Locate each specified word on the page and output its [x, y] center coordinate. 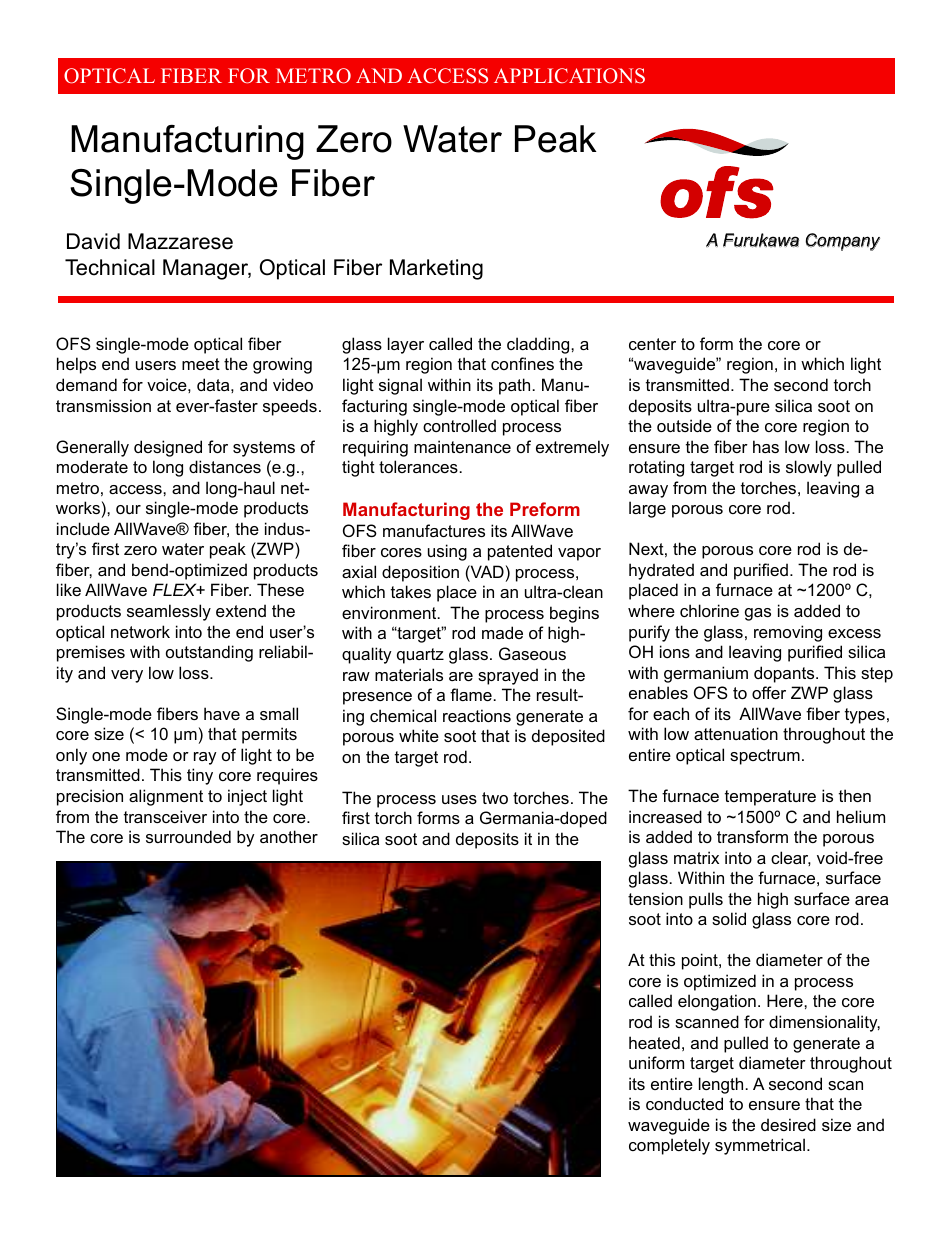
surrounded [188, 836]
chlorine [709, 610]
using [447, 552]
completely [669, 1146]
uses [459, 799]
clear [791, 858]
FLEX [176, 589]
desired [788, 1124]
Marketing [436, 269]
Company [843, 242]
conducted [684, 1103]
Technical [110, 267]
